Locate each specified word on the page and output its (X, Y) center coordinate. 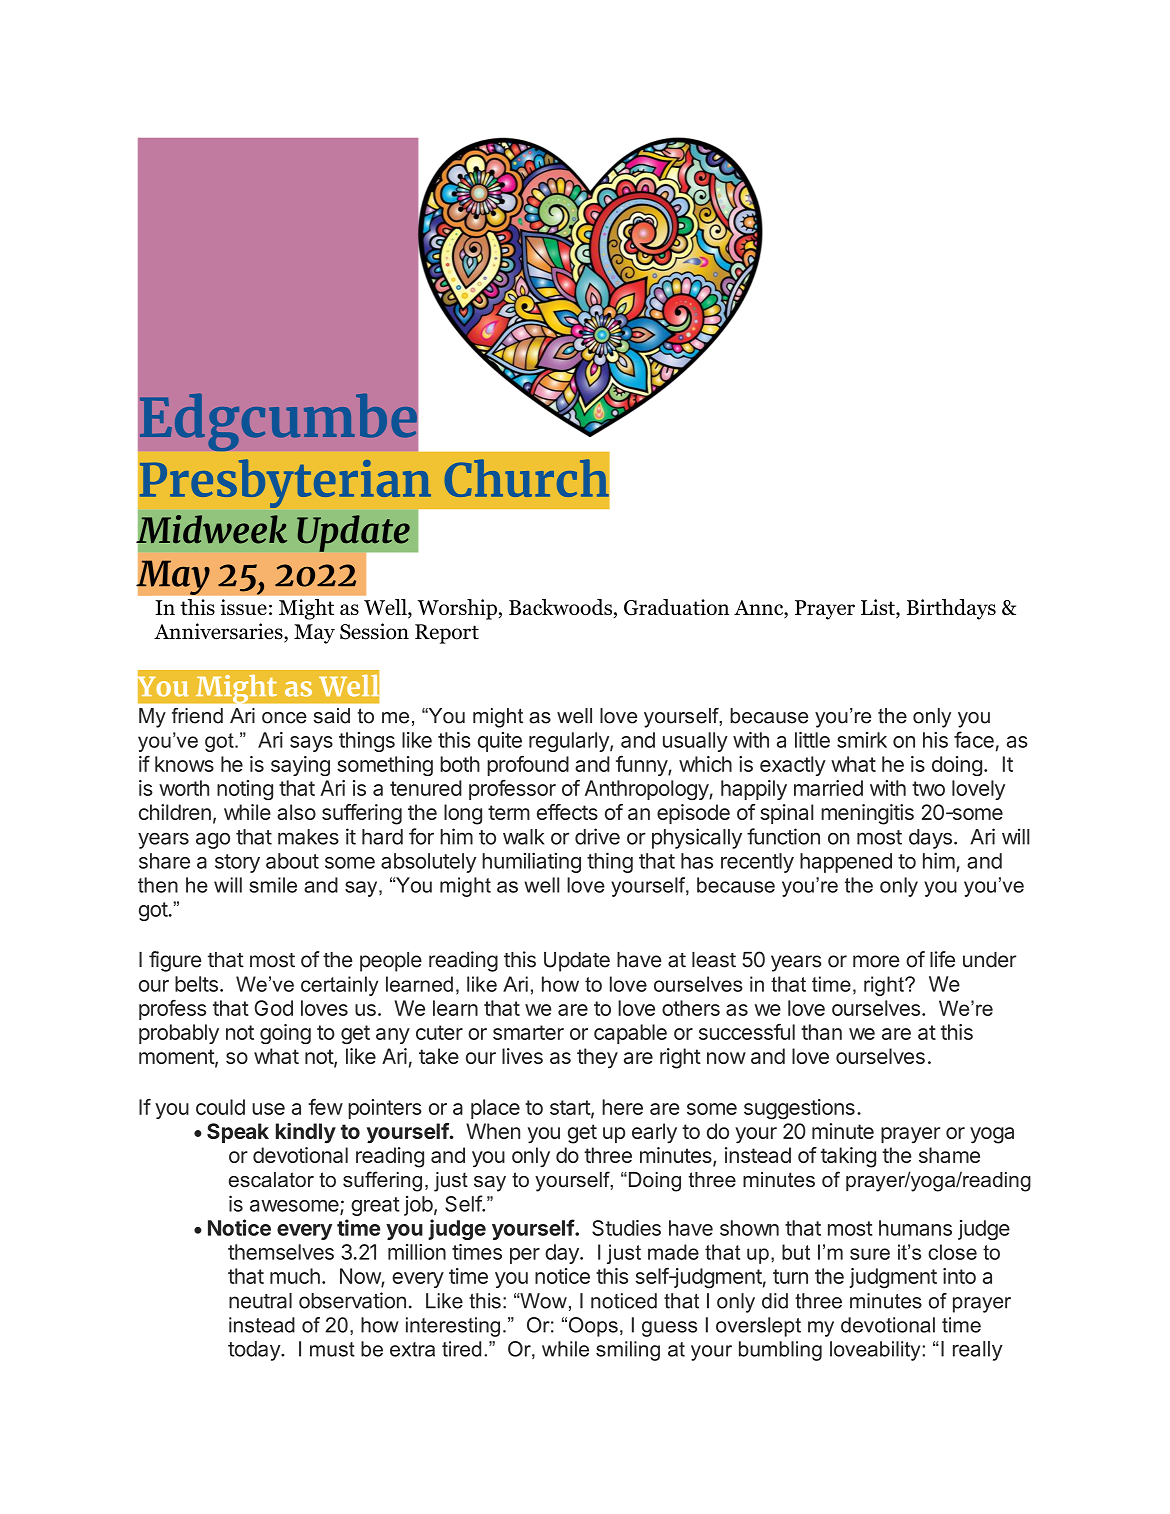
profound (528, 765)
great (375, 1206)
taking (848, 1157)
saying (300, 766)
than (821, 1032)
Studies (626, 1228)
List (879, 608)
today (255, 1351)
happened (846, 863)
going (285, 1034)
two (928, 788)
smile (273, 885)
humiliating (531, 862)
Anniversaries (219, 632)
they (597, 1058)
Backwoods (560, 607)
